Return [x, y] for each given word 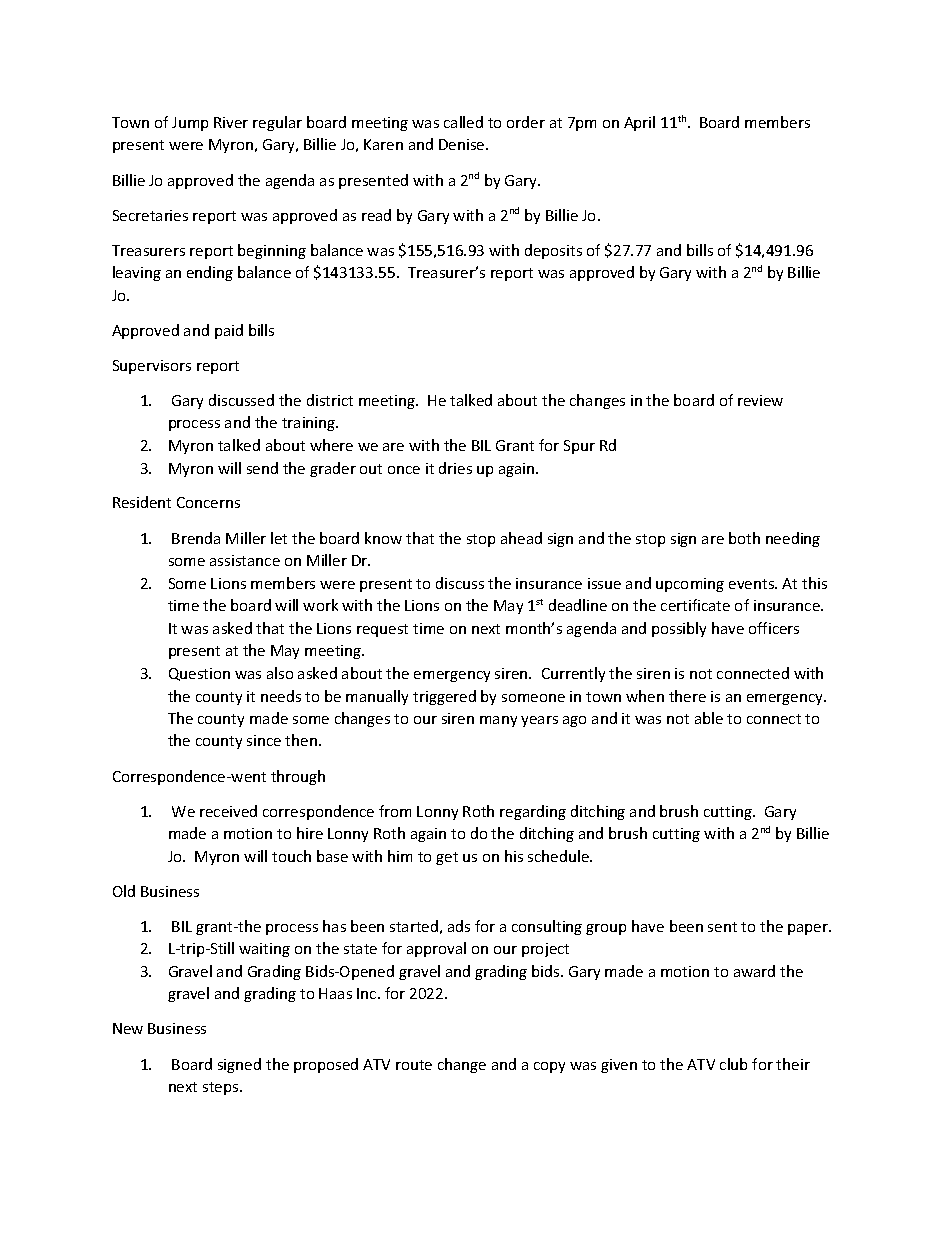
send [262, 468]
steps [222, 1088]
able [709, 718]
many [498, 721]
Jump [190, 124]
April [639, 123]
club [733, 1064]
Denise [463, 144]
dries [455, 468]
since [264, 740]
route [414, 1065]
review [760, 400]
